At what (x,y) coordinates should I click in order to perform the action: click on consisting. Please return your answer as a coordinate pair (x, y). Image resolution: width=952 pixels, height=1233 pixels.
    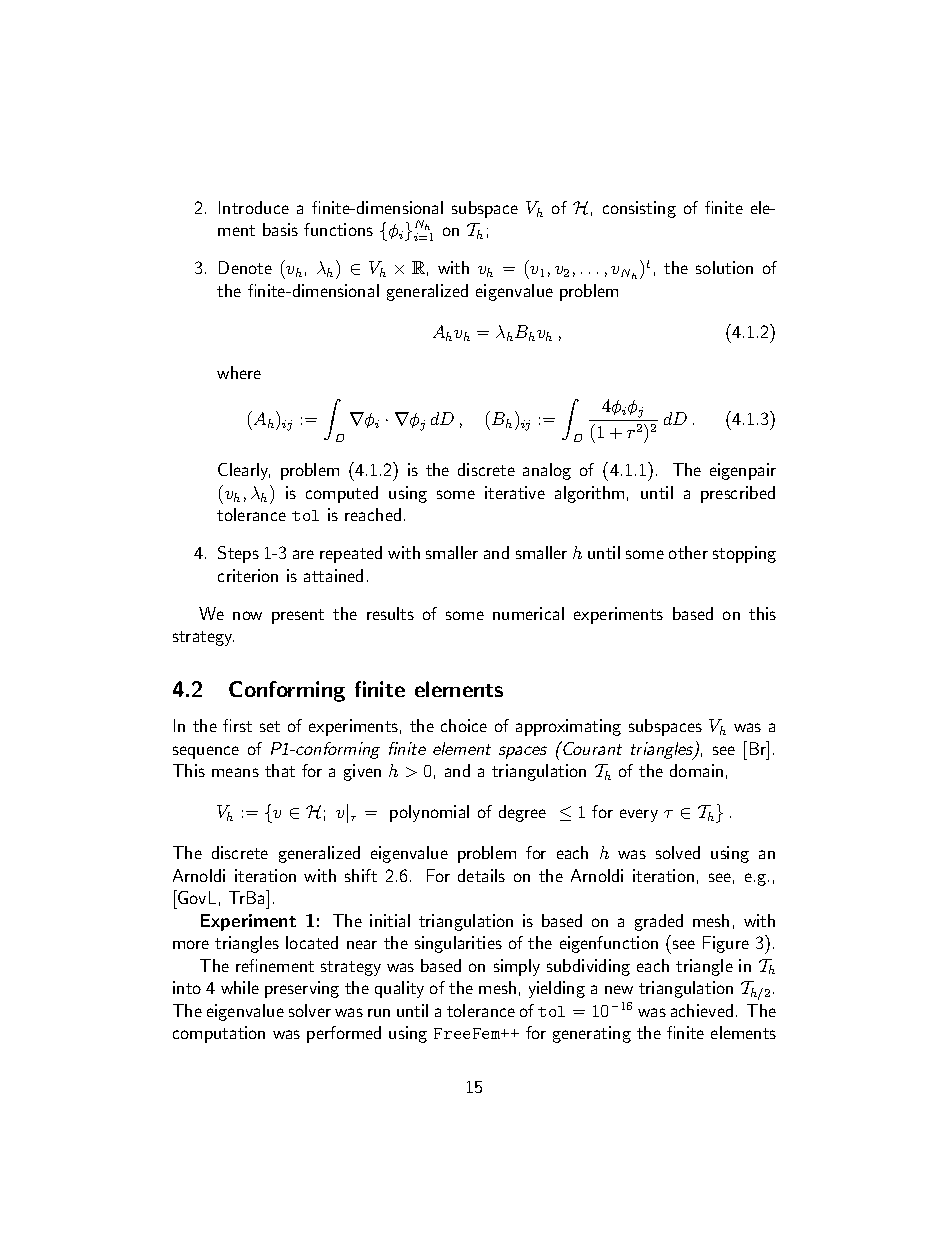
    Looking at the image, I should click on (639, 209).
